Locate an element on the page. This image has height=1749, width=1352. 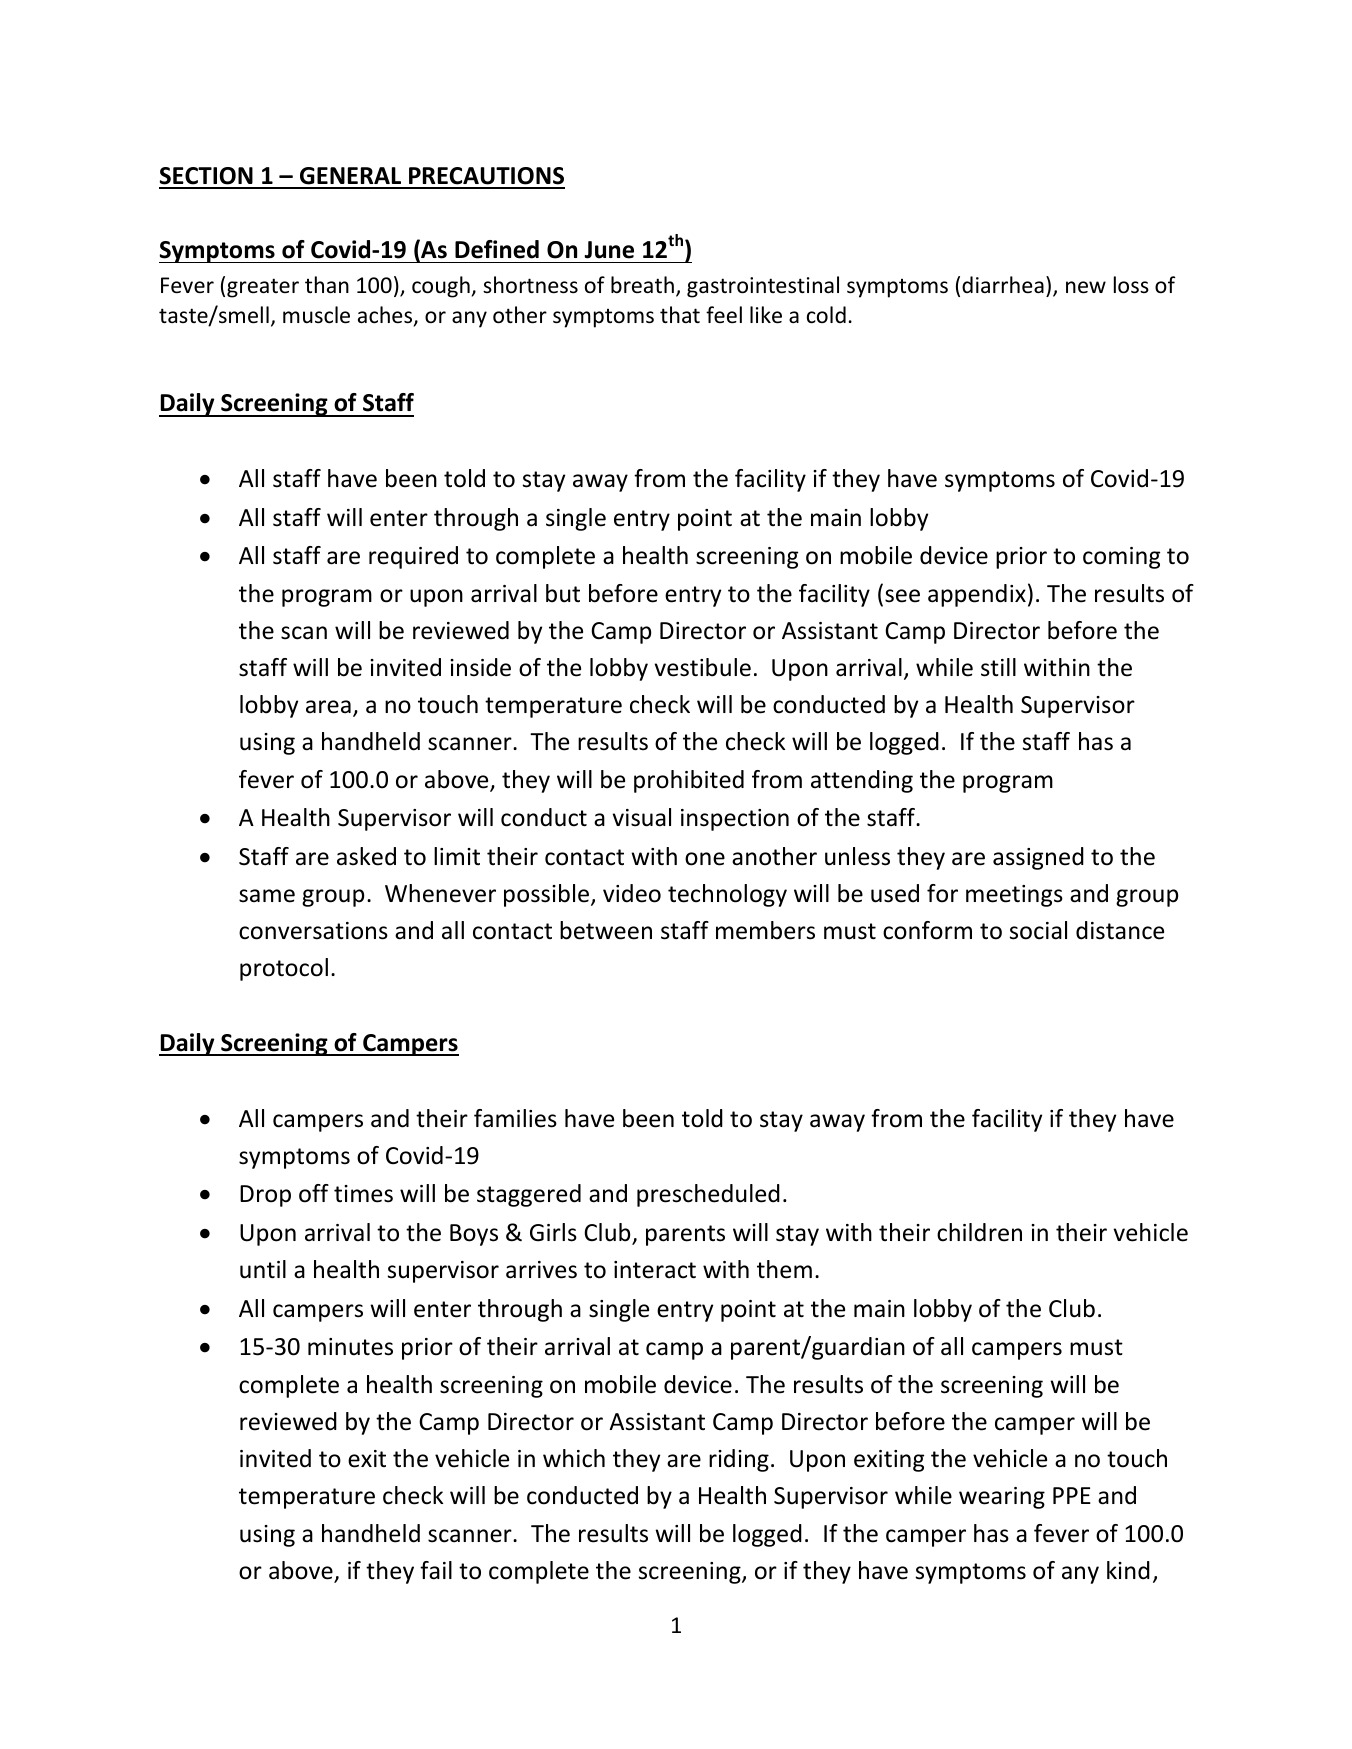
vestibule is located at coordinates (702, 667).
